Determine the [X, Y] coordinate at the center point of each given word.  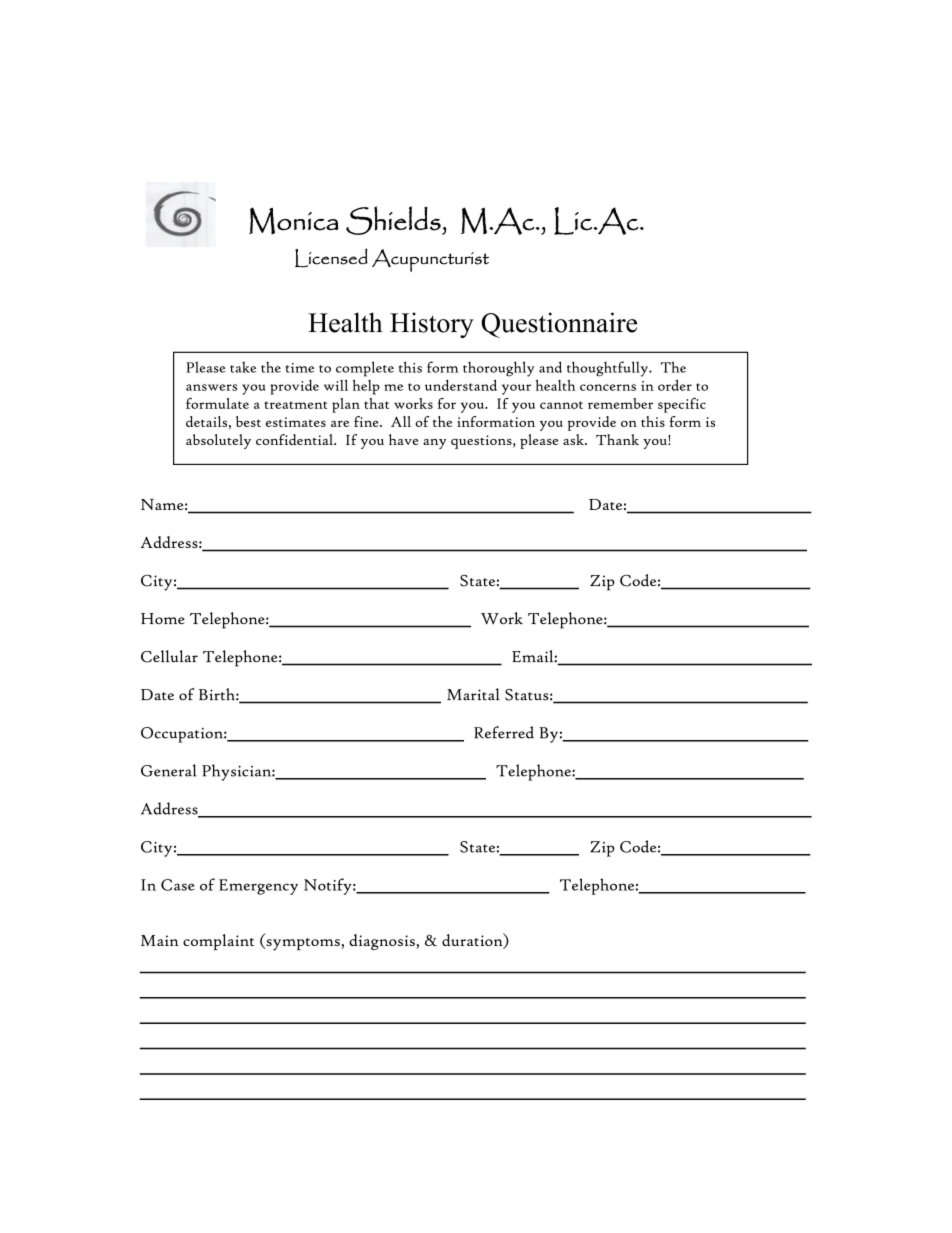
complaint [218, 942]
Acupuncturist [430, 260]
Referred [504, 732]
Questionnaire [559, 325]
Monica [294, 220]
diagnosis [383, 942]
